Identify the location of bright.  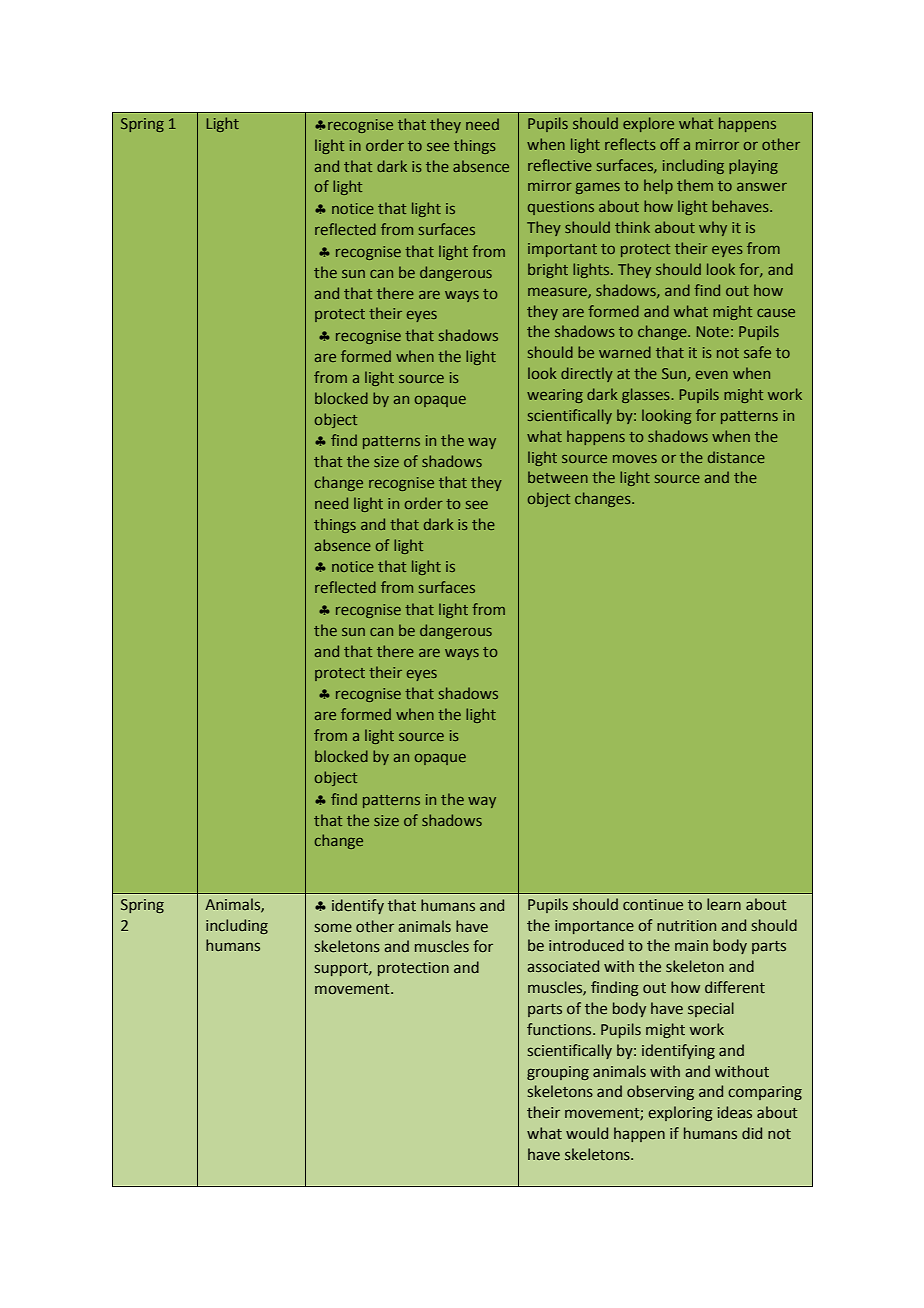
(548, 270).
